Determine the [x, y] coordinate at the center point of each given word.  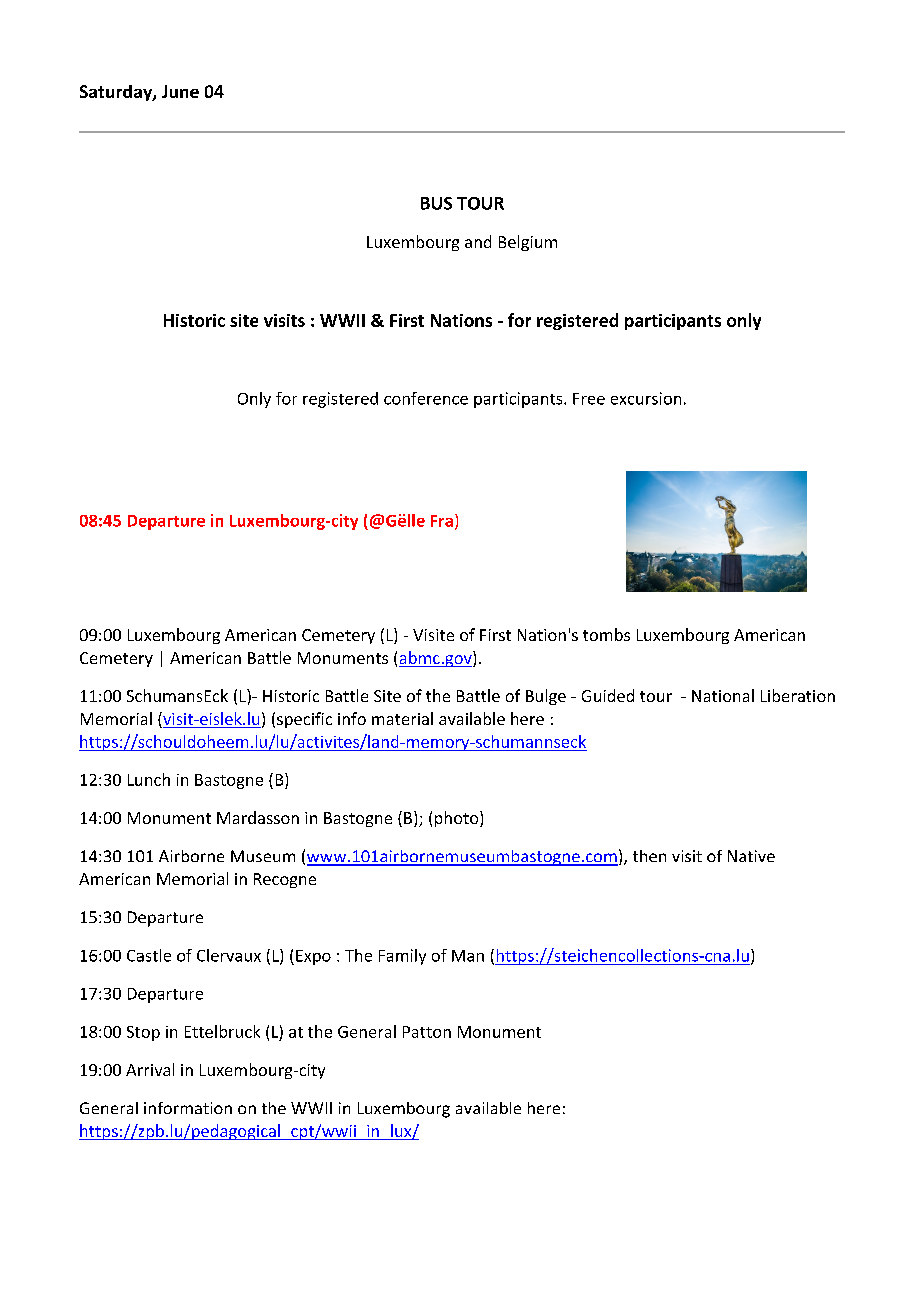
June [180, 91]
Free [589, 399]
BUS [436, 203]
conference [426, 398]
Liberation [798, 695]
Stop [143, 1033]
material [402, 718]
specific [304, 720]
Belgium [528, 243]
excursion [646, 398]
